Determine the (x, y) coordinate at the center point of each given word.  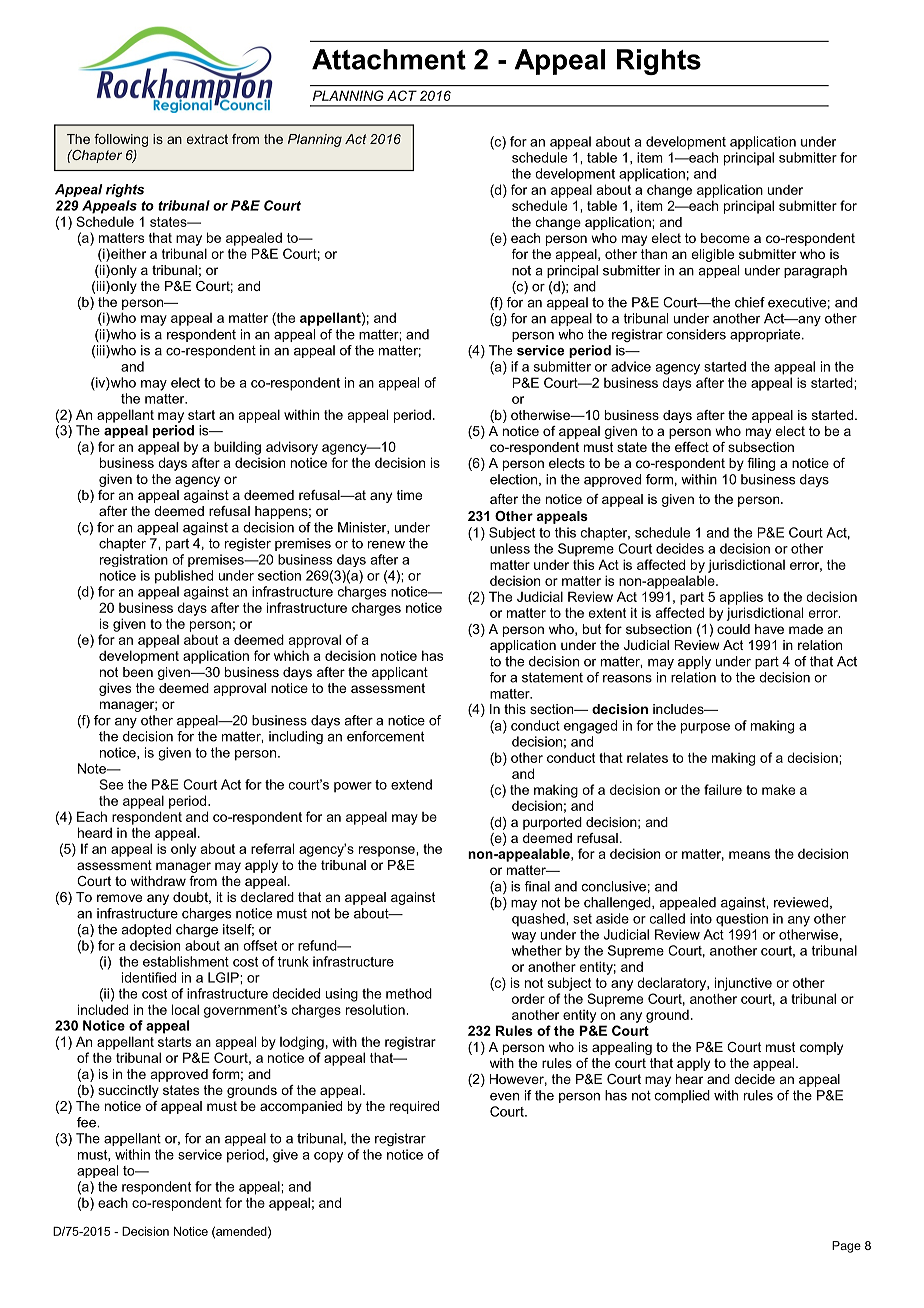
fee (87, 1122)
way (524, 937)
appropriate (766, 335)
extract (207, 139)
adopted (146, 930)
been (138, 672)
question (742, 920)
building (237, 448)
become (725, 238)
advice (631, 366)
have (769, 629)
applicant (400, 673)
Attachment (389, 59)
